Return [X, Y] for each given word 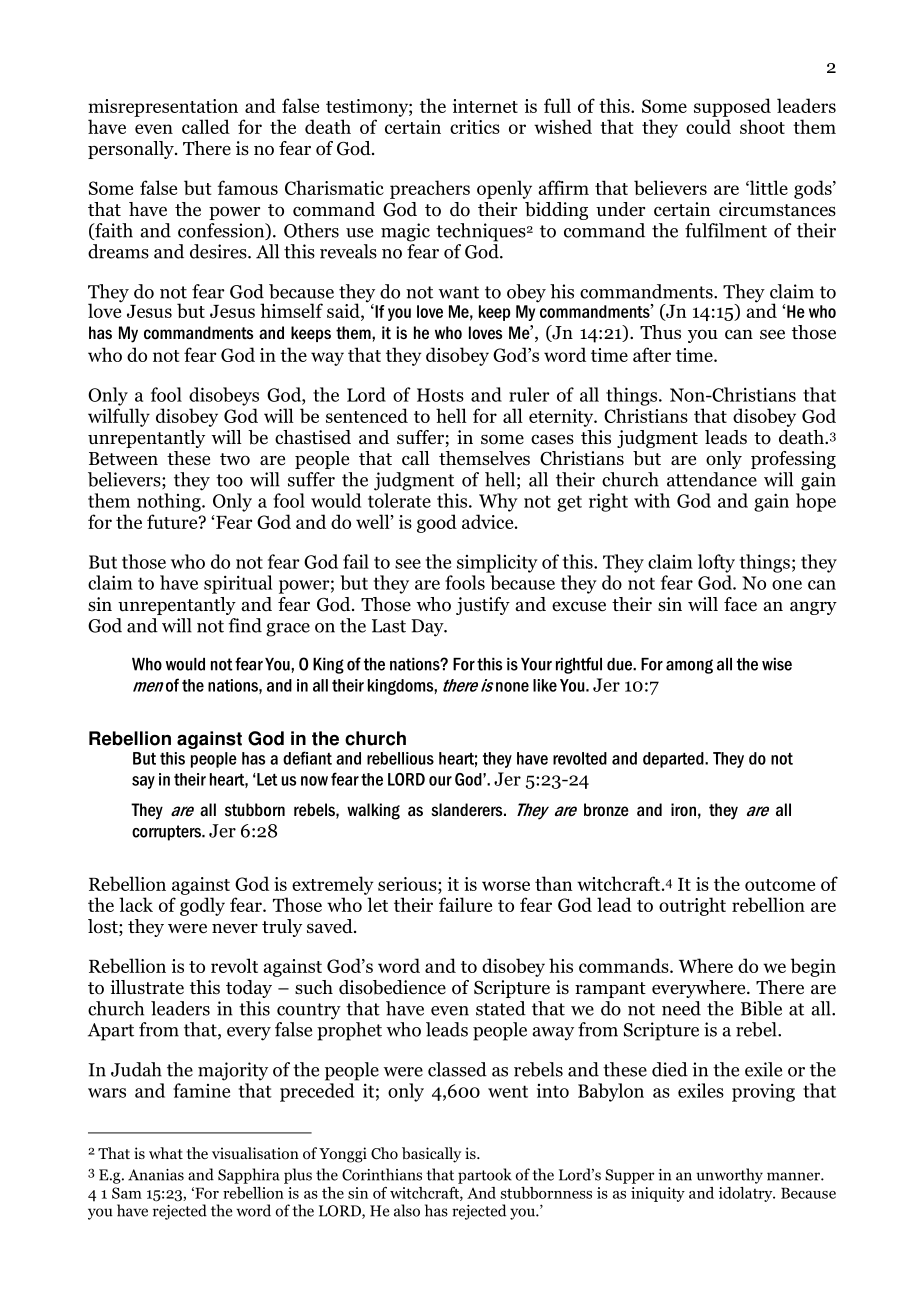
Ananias [156, 1175]
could [708, 126]
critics [475, 127]
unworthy [729, 1176]
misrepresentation [163, 108]
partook [485, 1176]
